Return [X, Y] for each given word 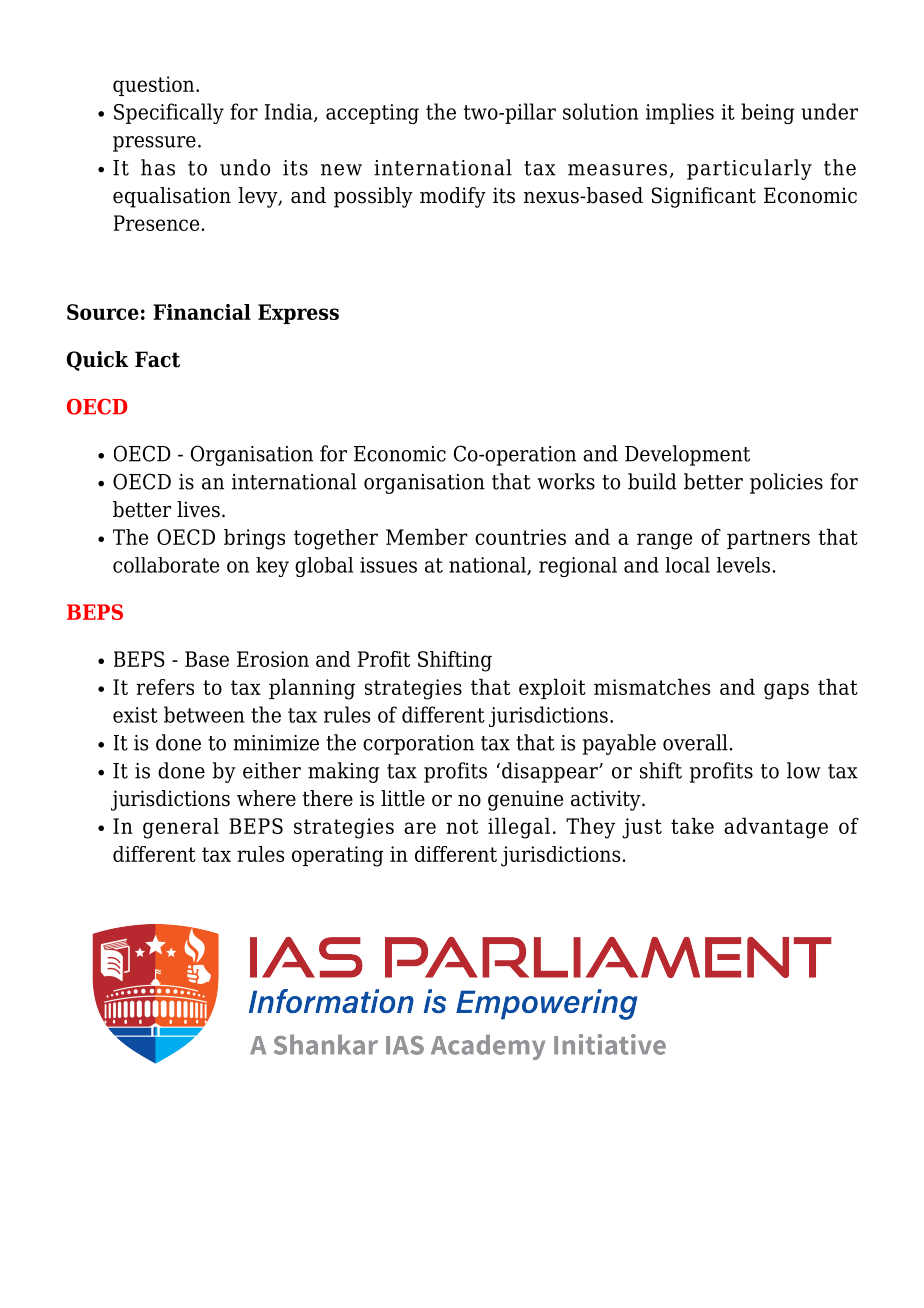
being [767, 113]
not [462, 826]
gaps [786, 691]
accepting [372, 114]
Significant [704, 197]
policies [786, 483]
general [181, 828]
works [566, 481]
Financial [202, 312]
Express [298, 314]
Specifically [169, 113]
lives [198, 509]
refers [165, 687]
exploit [552, 689]
